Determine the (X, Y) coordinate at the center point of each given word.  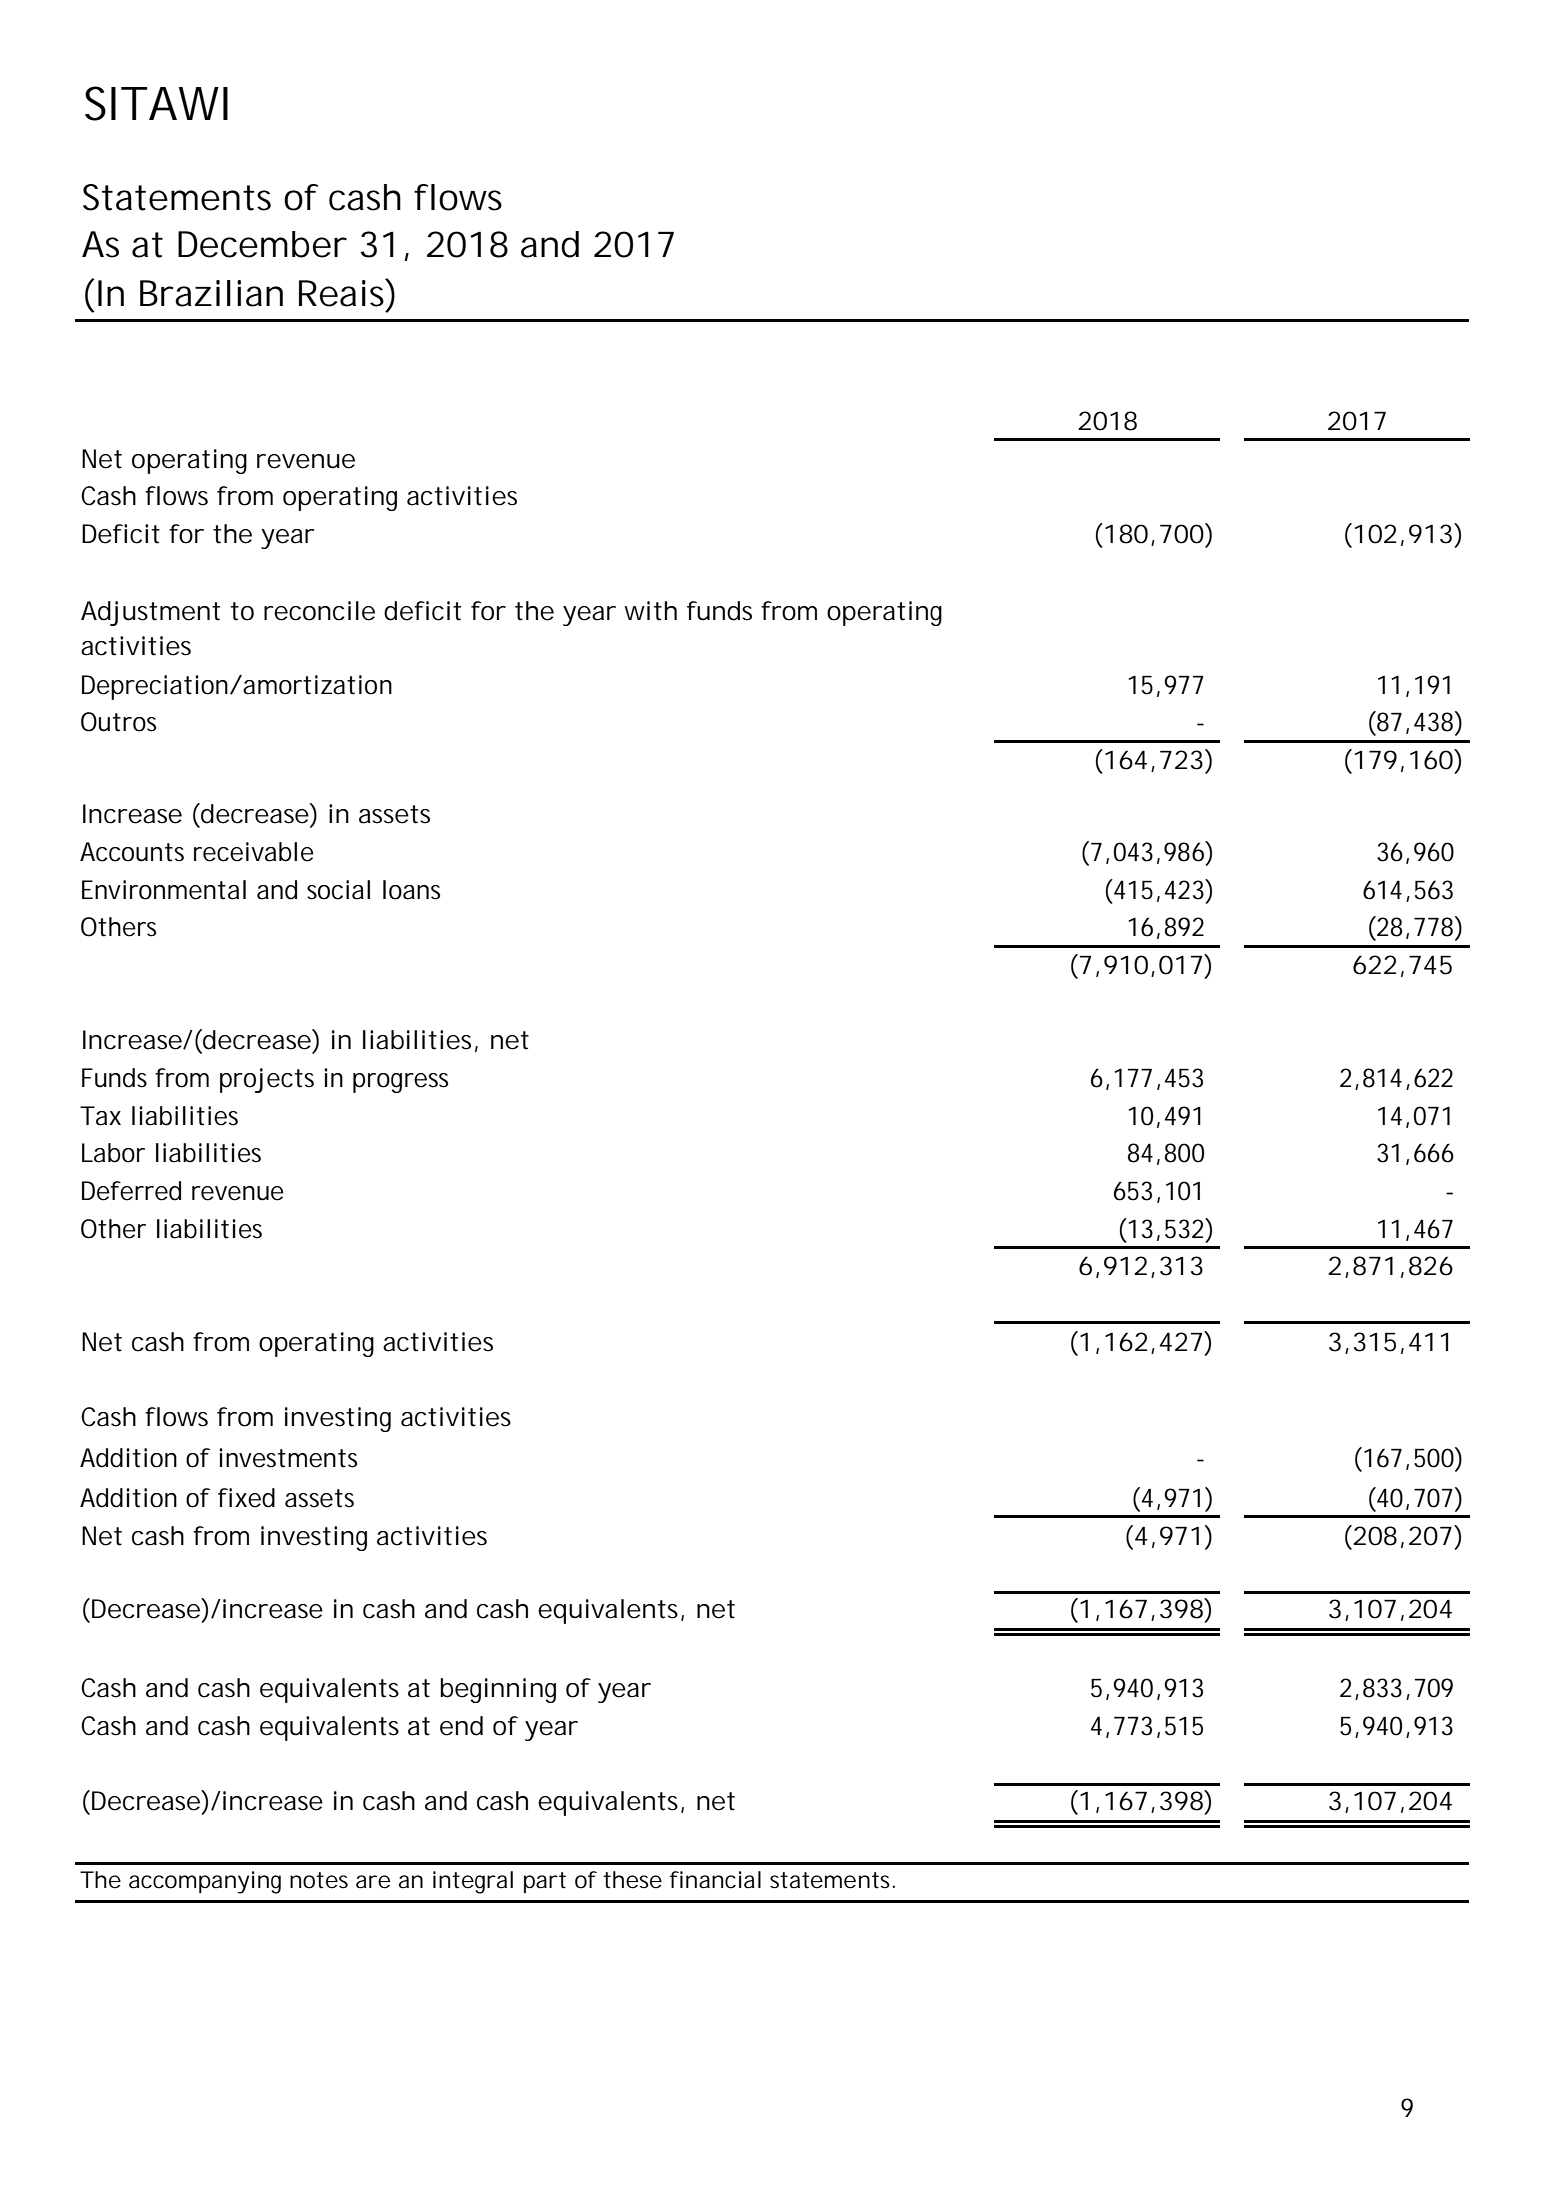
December (262, 244)
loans (411, 890)
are (373, 1882)
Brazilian (211, 293)
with (650, 611)
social (338, 890)
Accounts (132, 852)
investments (288, 1458)
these (632, 1880)
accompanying (205, 1882)
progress (400, 1083)
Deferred (131, 1191)
